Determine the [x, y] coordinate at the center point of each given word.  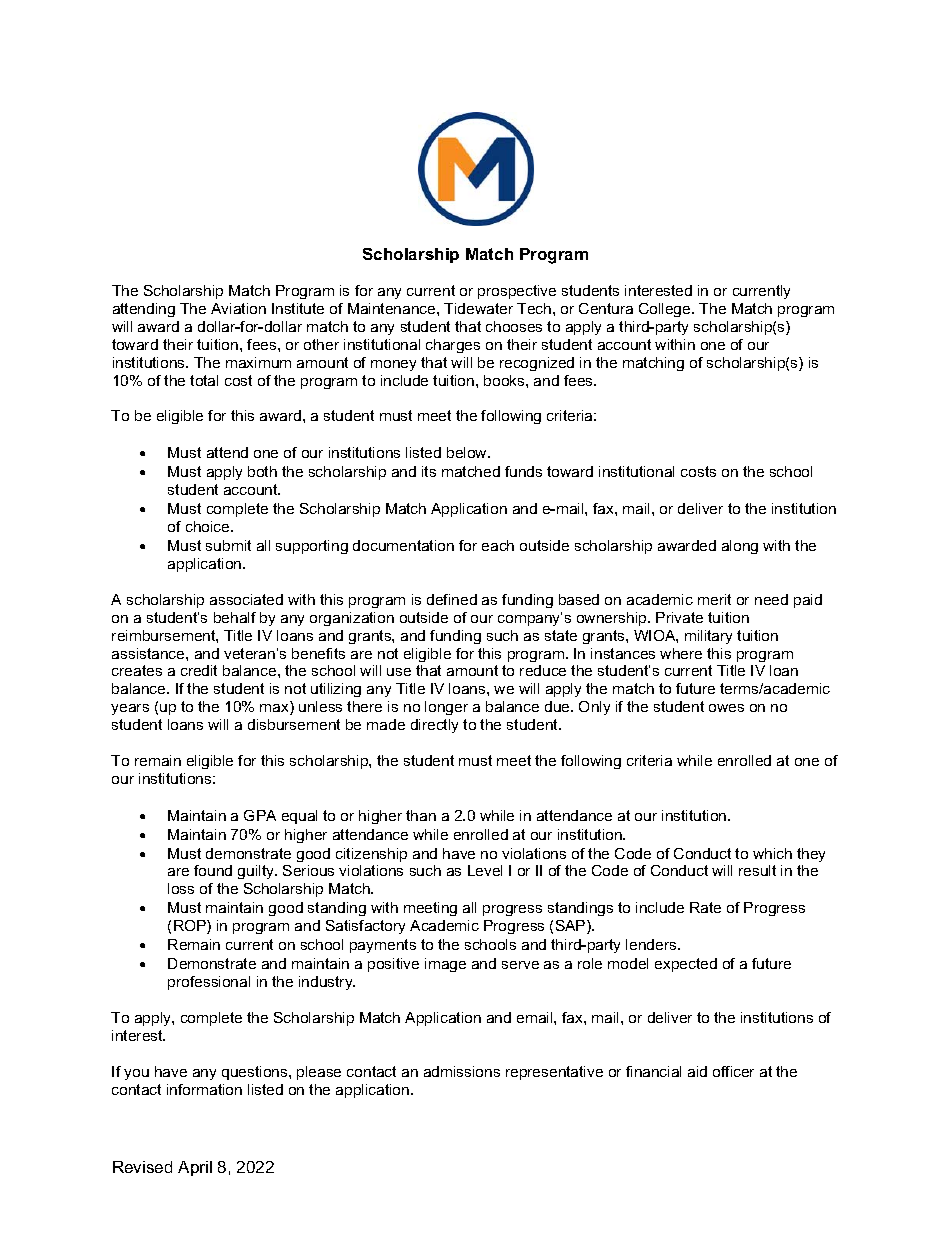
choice [209, 526]
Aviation [238, 308]
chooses [514, 326]
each [498, 545]
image [445, 965]
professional [209, 983]
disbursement [294, 724]
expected [686, 965]
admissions [462, 1071]
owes [726, 708]
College [666, 310]
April [195, 1168]
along [740, 547]
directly [434, 726]
